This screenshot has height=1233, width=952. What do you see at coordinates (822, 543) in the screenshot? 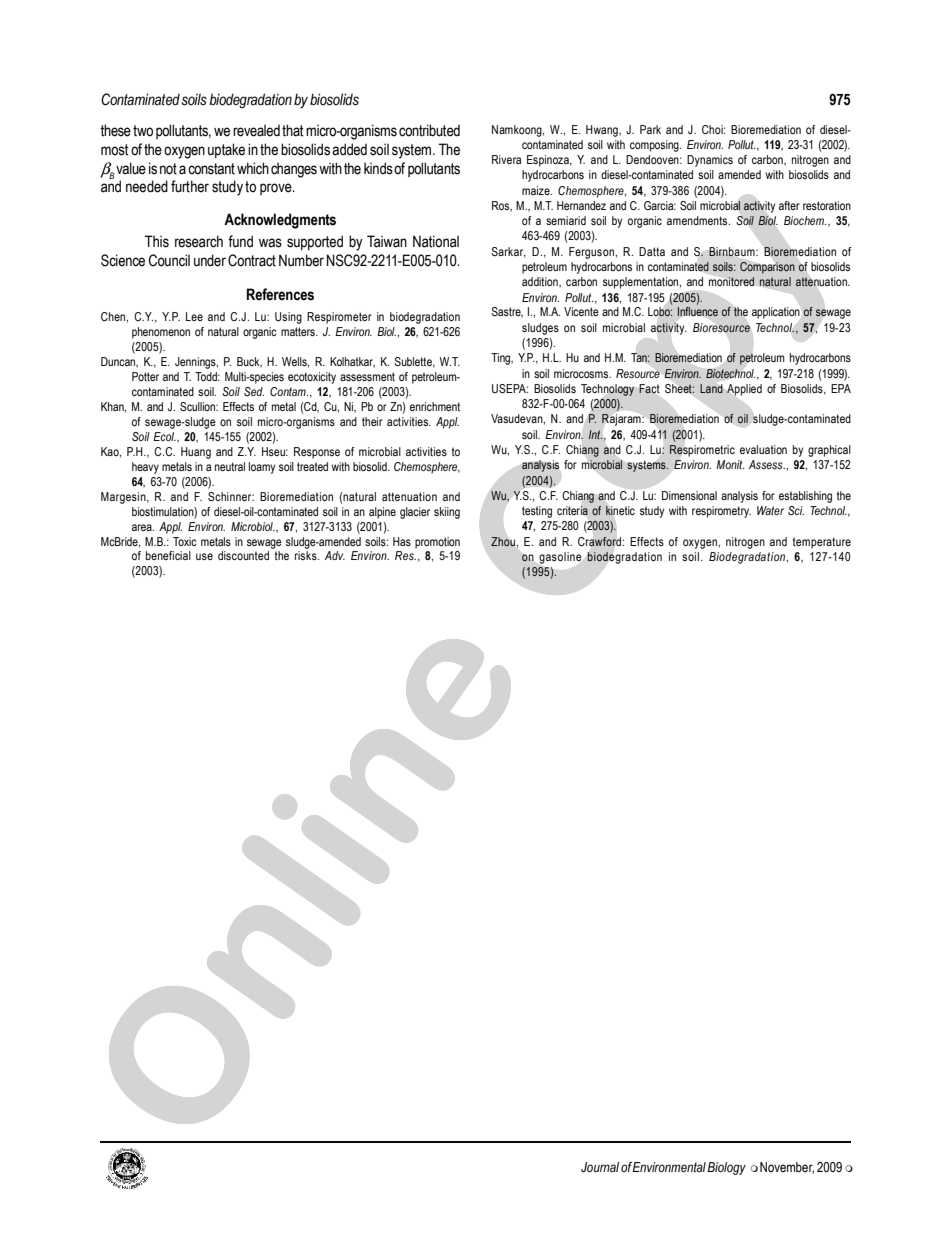
I see `temperature` at bounding box center [822, 543].
